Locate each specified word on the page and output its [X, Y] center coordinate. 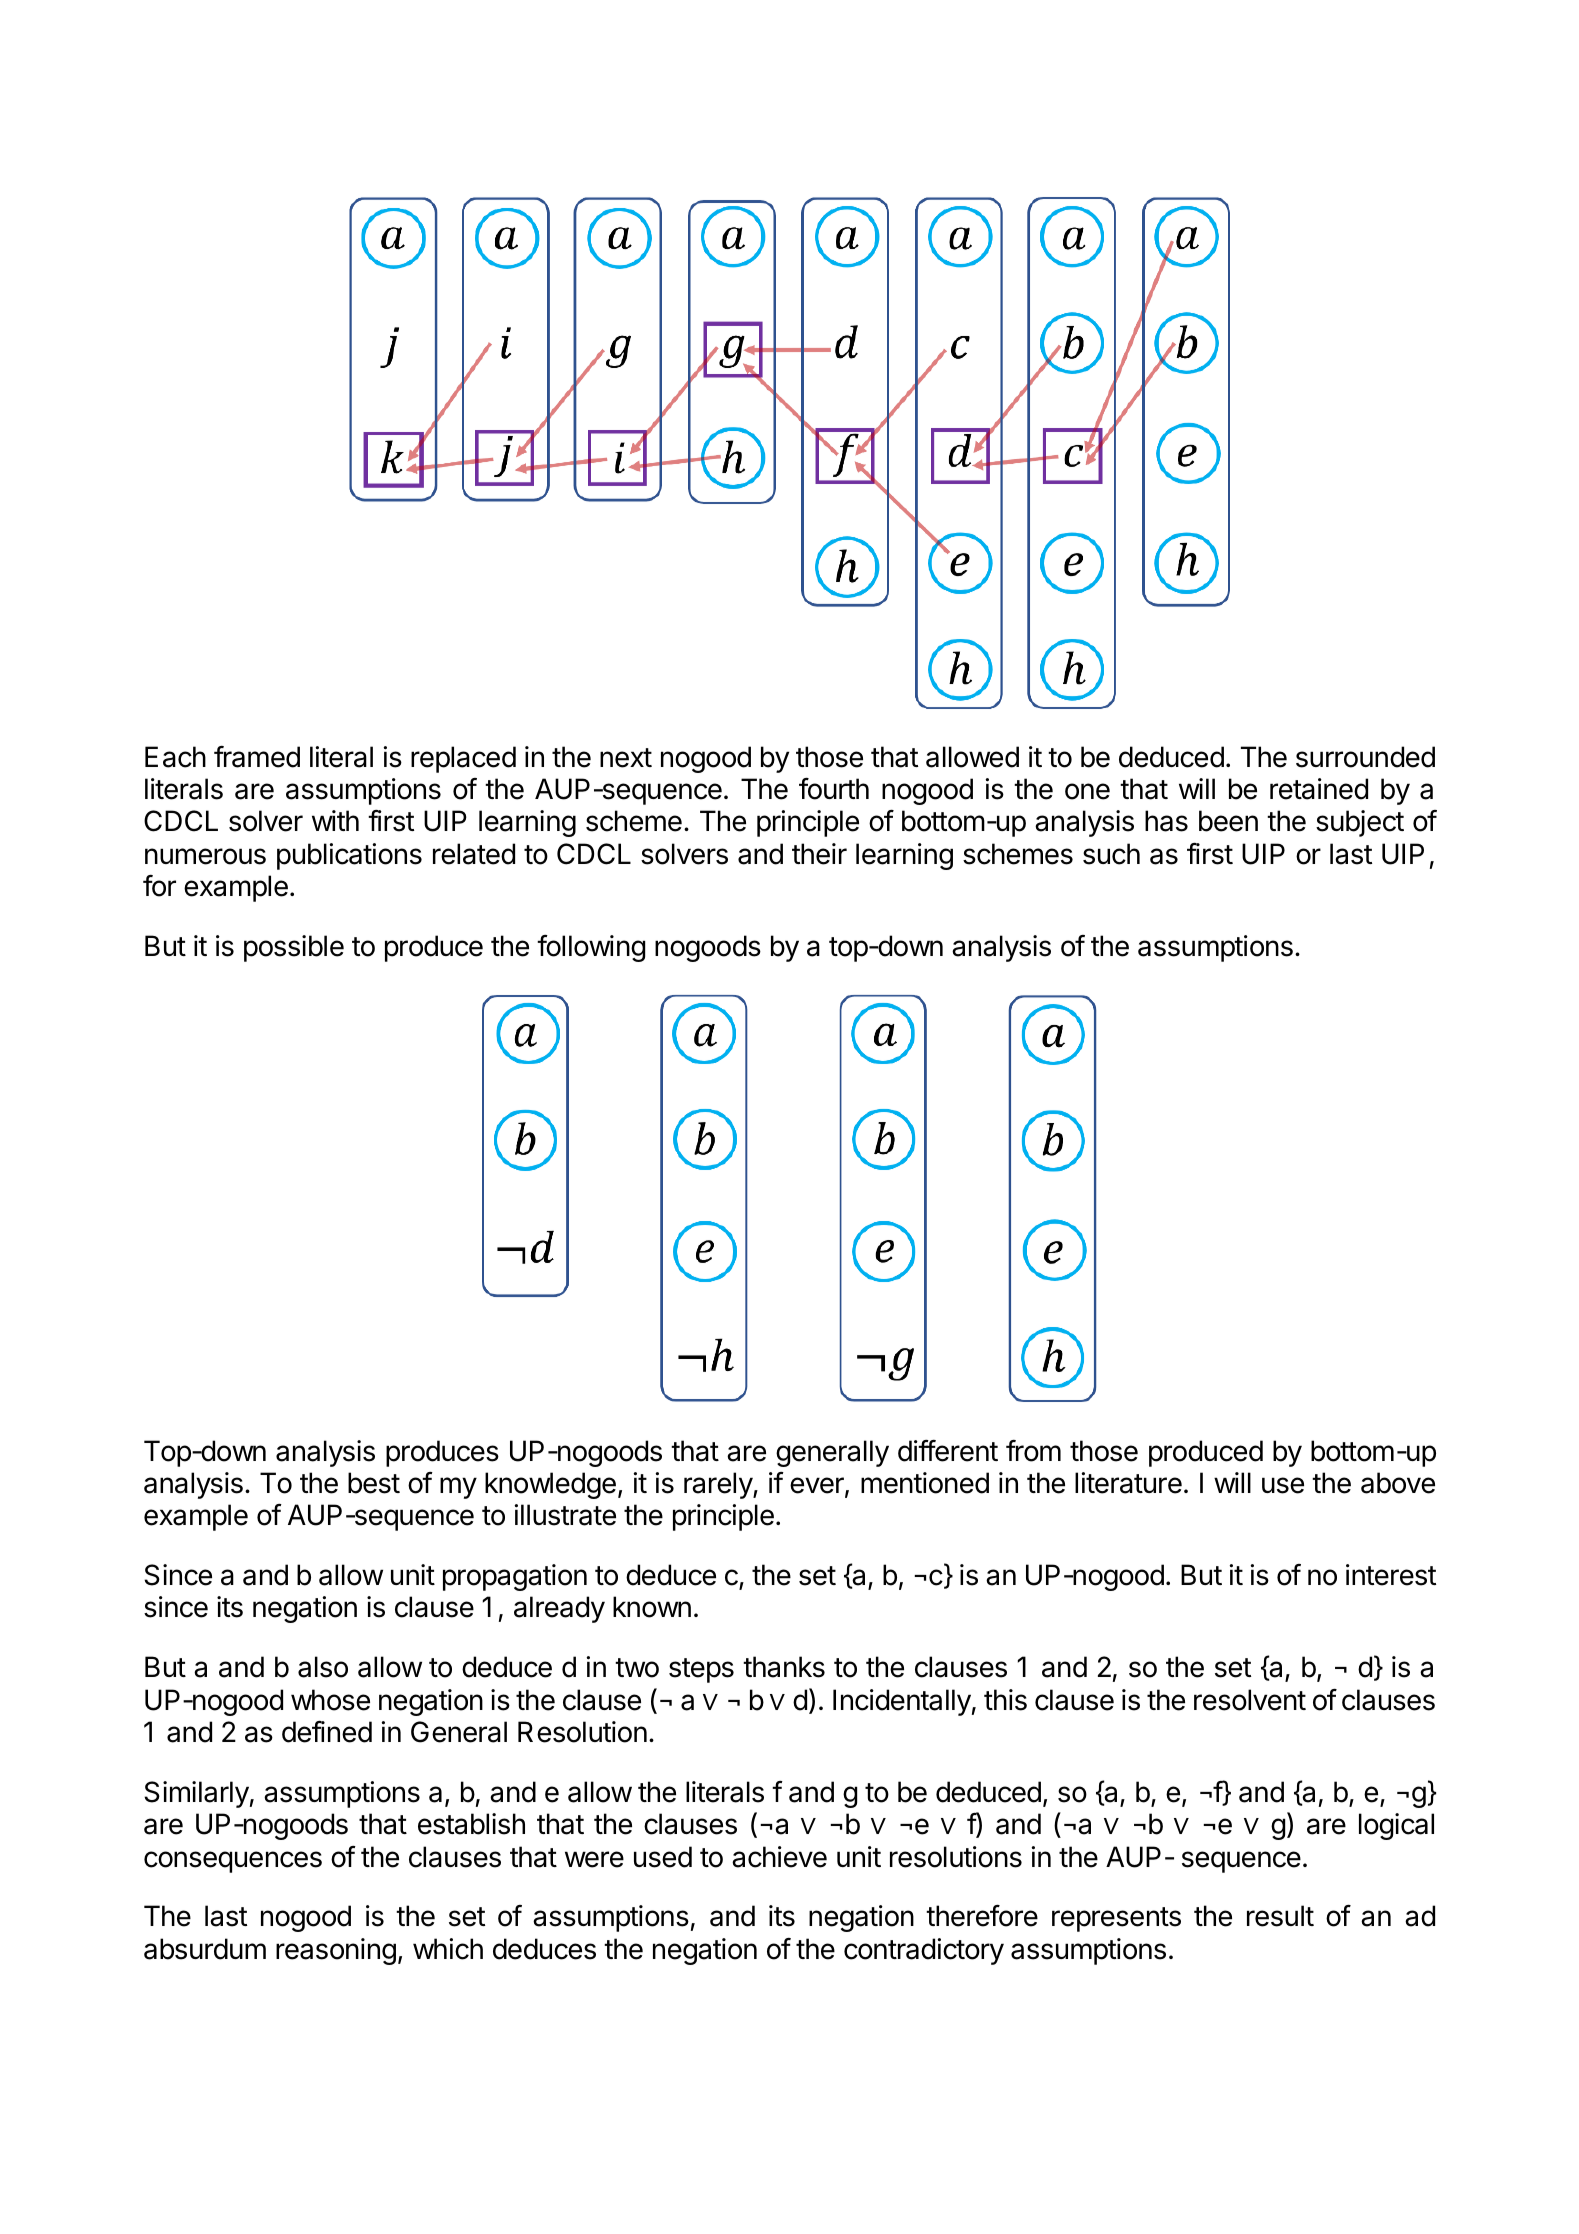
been [1228, 821]
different [948, 1451]
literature [1128, 1483]
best [374, 1483]
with [335, 820]
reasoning [336, 1951]
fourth [834, 789]
